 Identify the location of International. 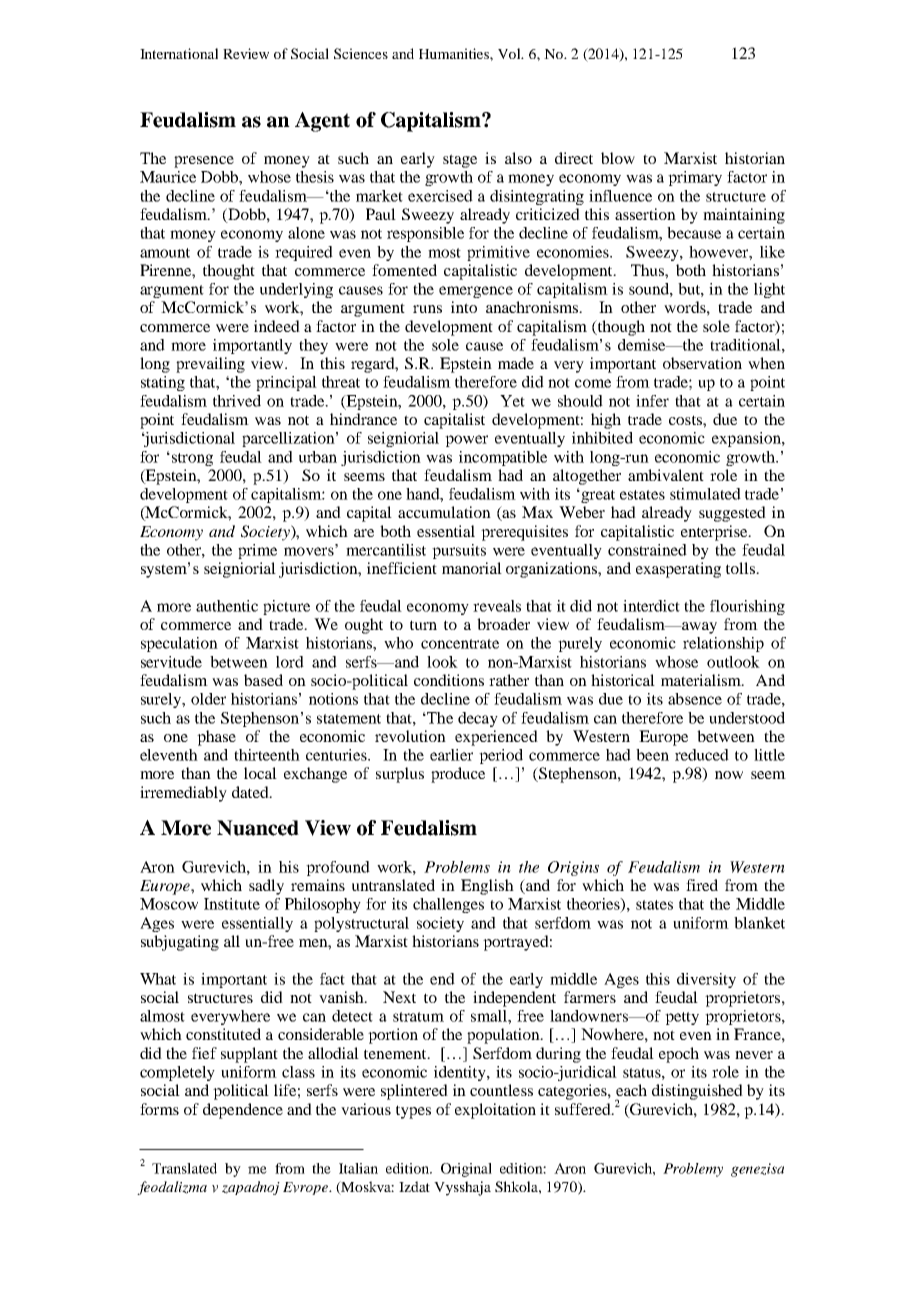
(179, 53).
